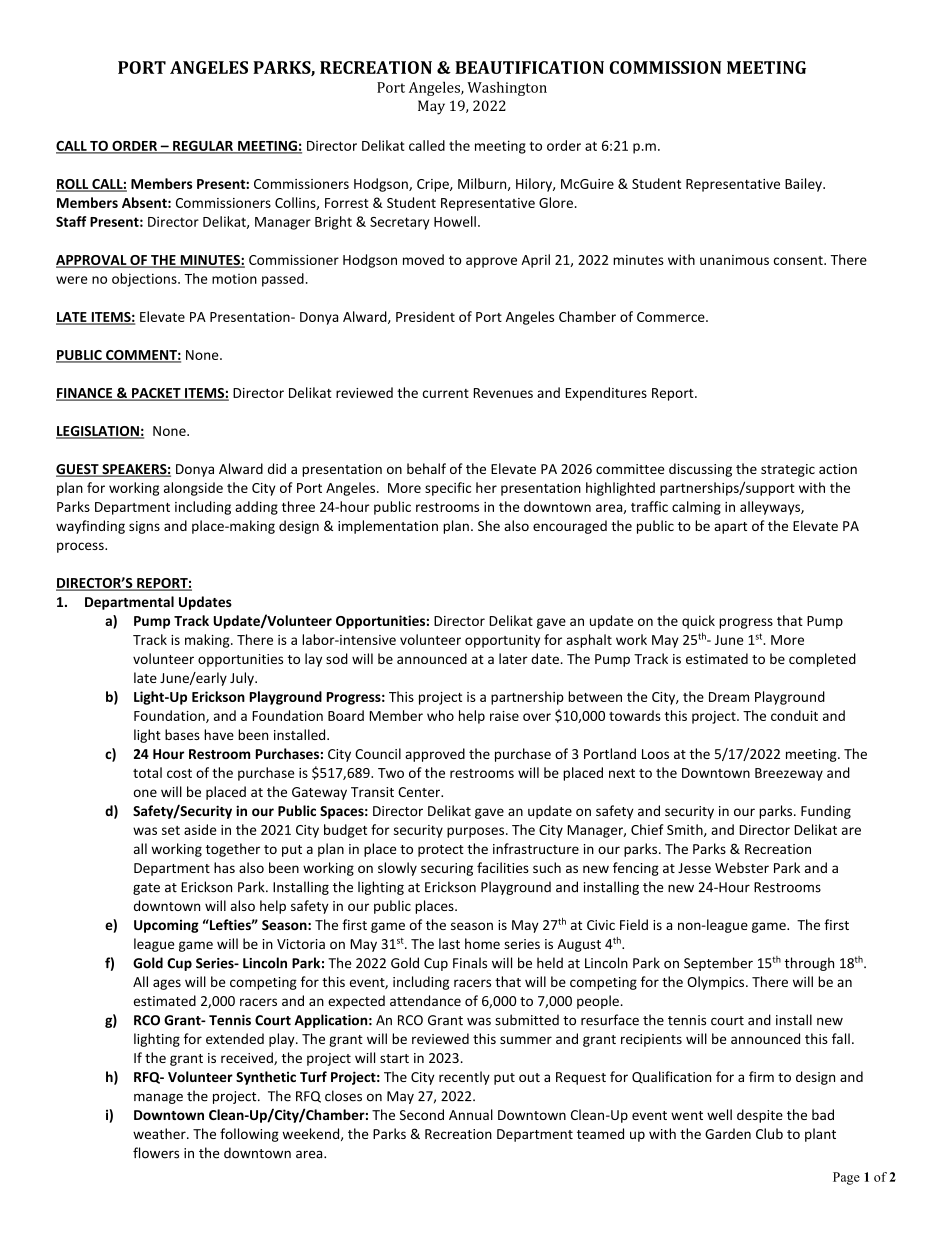 This page has height=1233, width=952. What do you see at coordinates (804, 185) in the page?
I see `Bailey` at bounding box center [804, 185].
